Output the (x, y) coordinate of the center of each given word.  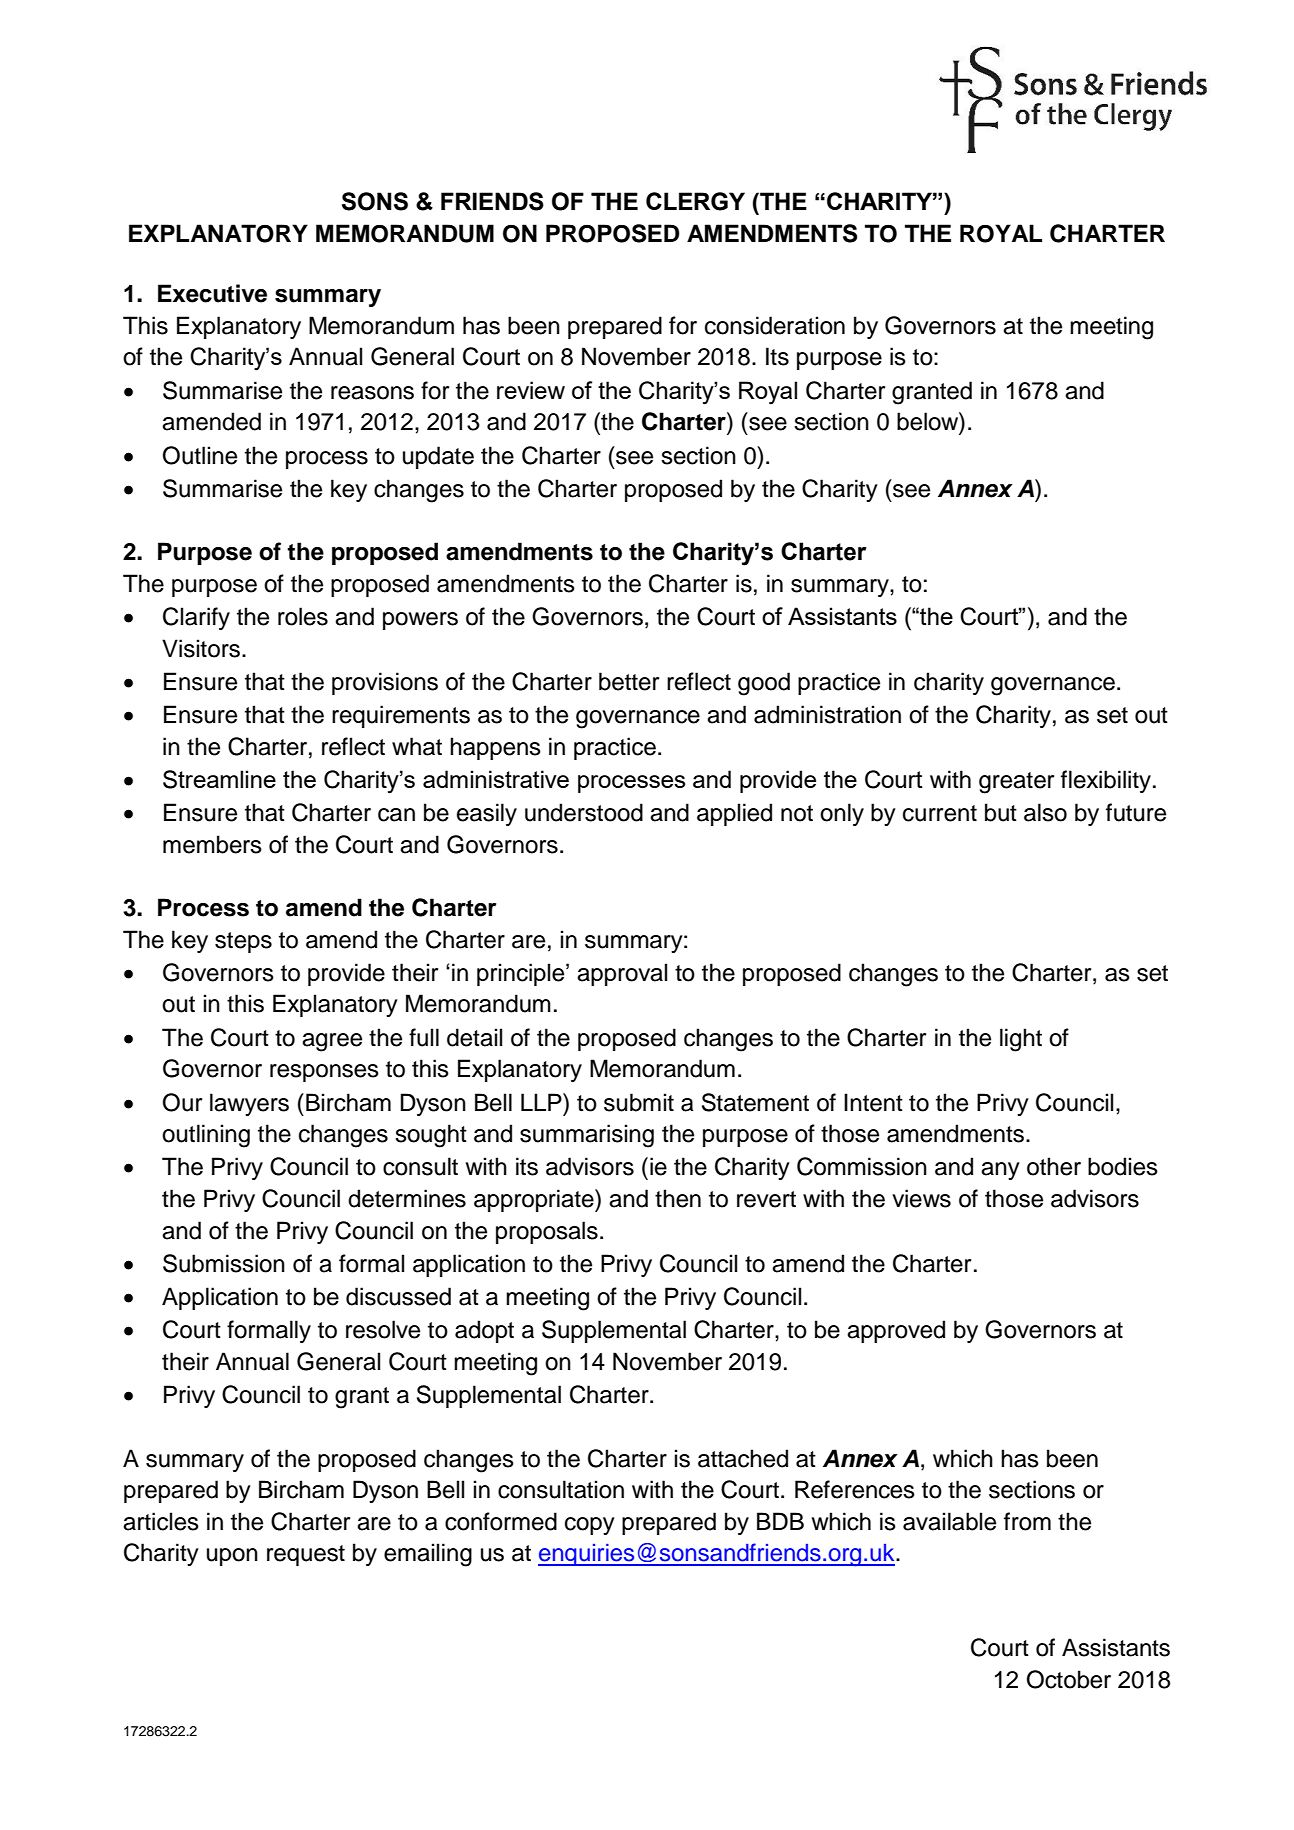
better (629, 681)
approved (896, 1331)
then (678, 1198)
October (1069, 1679)
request (306, 1555)
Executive (212, 293)
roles (303, 616)
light (1021, 1040)
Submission (224, 1263)
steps (243, 942)
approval (622, 974)
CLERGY (695, 201)
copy (590, 1526)
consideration (775, 325)
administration (827, 714)
